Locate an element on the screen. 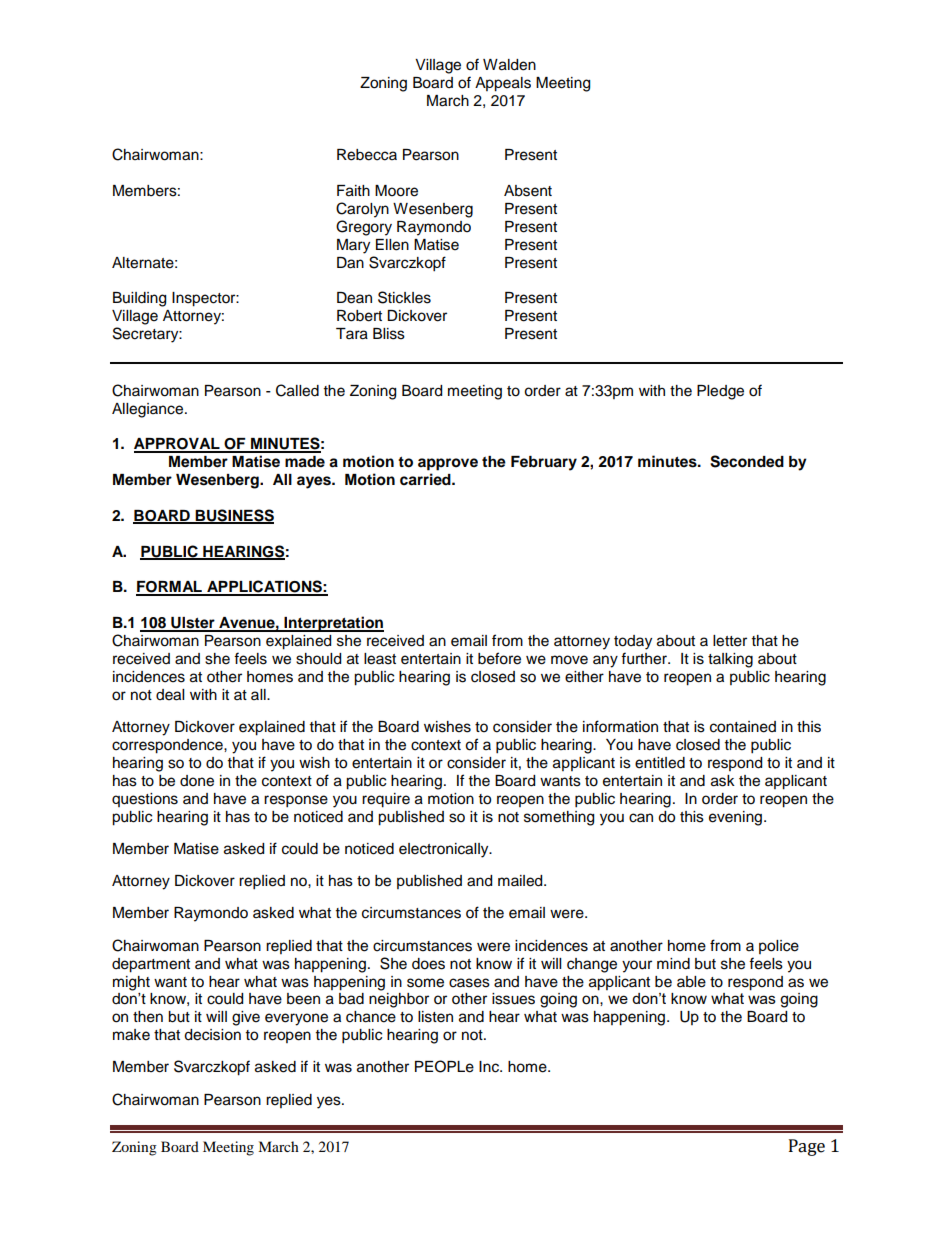 The height and width of the screenshot is (1233, 952). Ulster is located at coordinates (193, 624).
